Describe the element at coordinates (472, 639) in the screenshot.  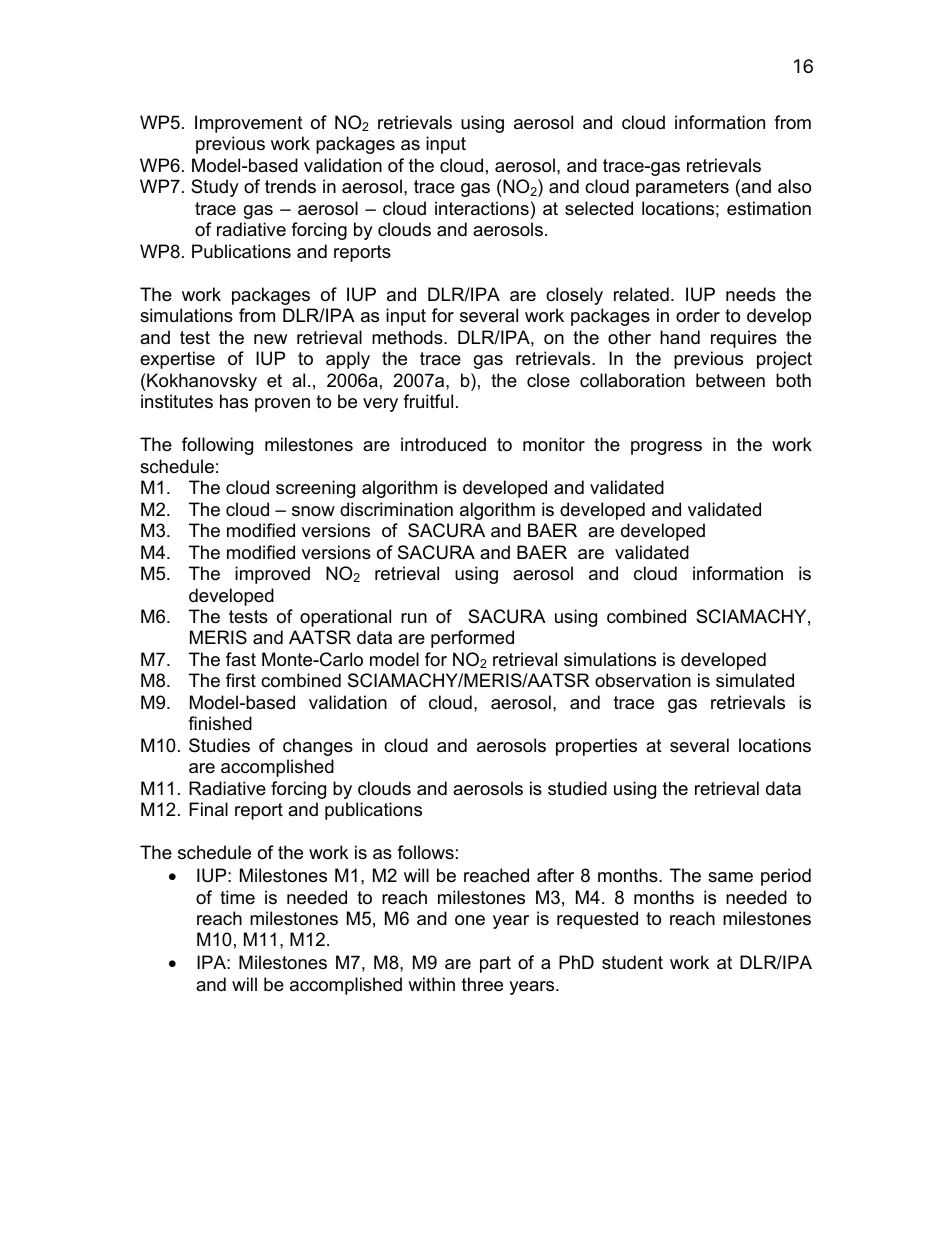
I see `performed` at that location.
